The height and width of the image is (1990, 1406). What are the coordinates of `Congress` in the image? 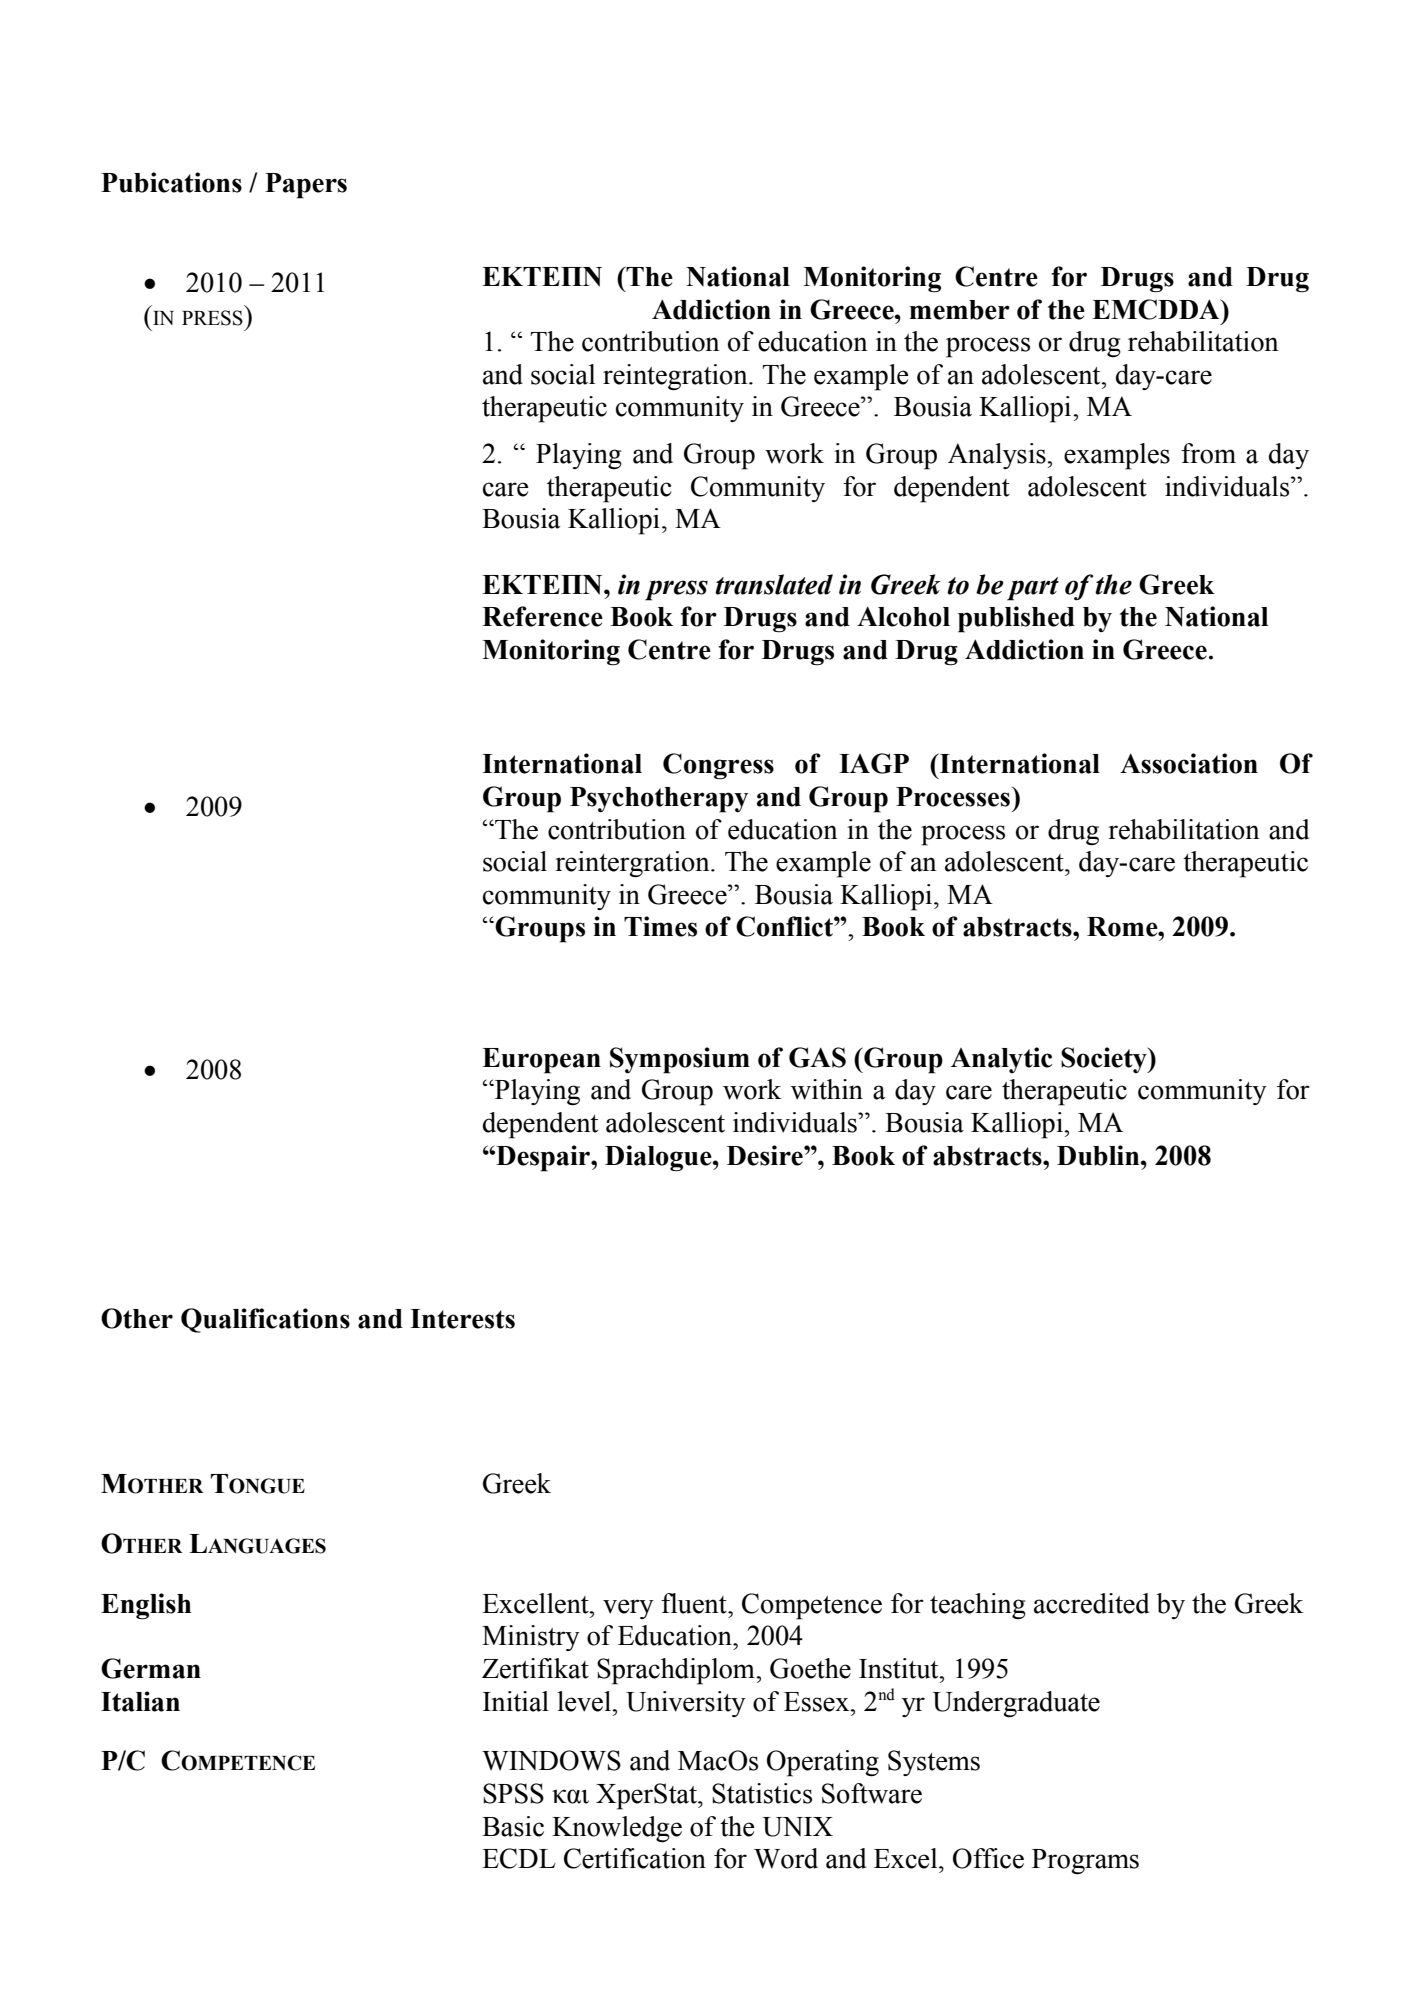 It's located at (718, 766).
